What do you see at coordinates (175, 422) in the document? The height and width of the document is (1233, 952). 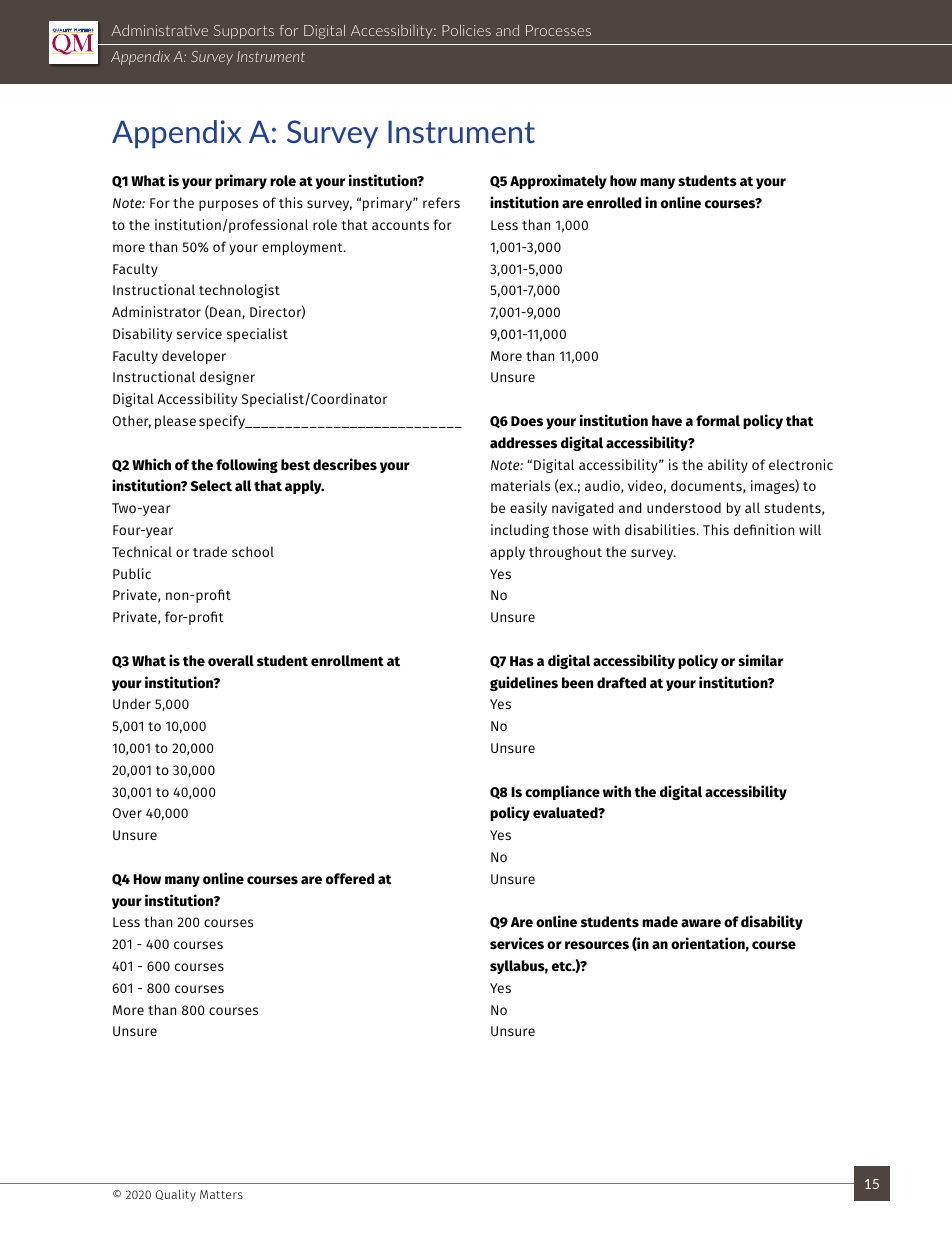 I see `please` at bounding box center [175, 422].
